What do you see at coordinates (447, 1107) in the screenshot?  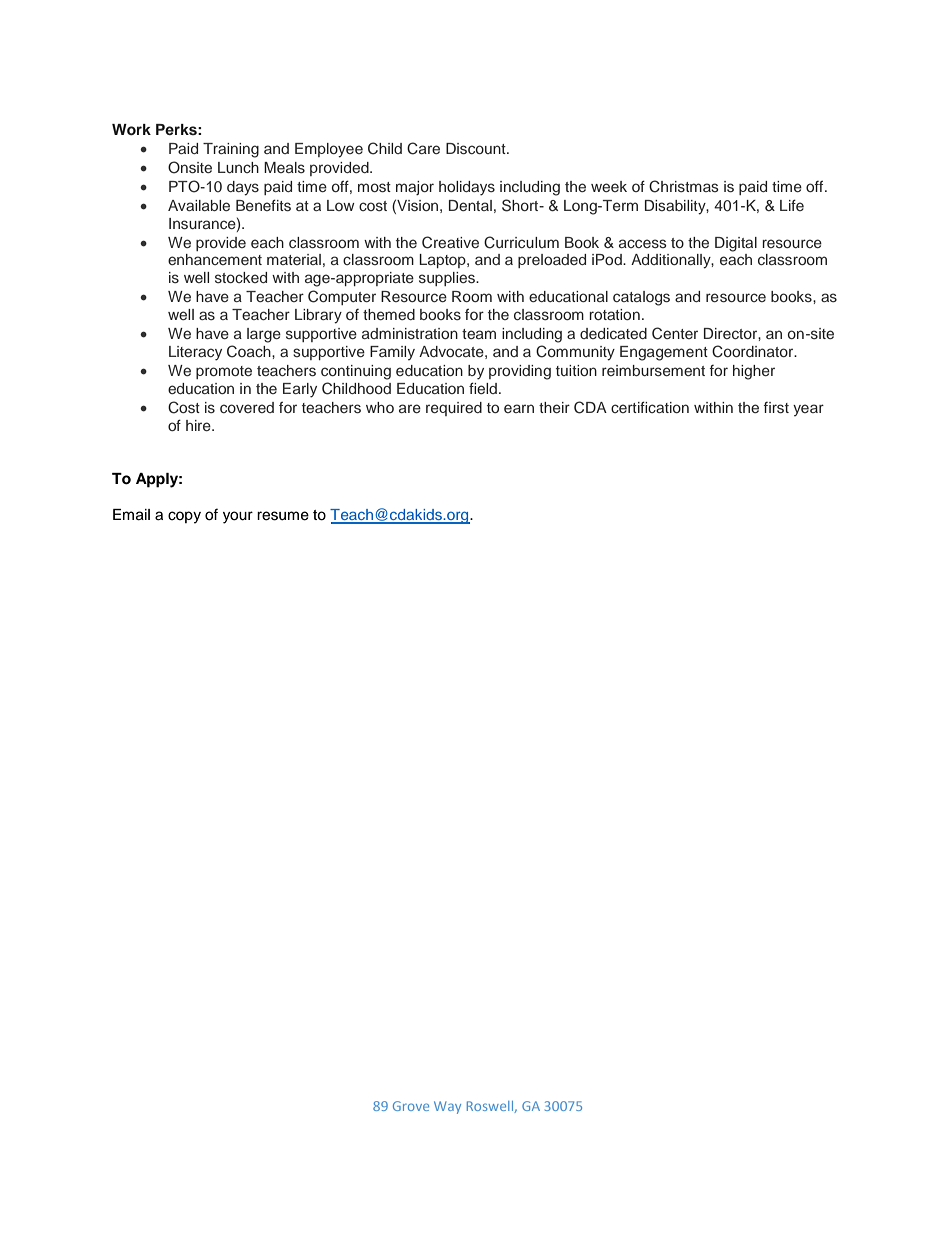 I see `Way` at bounding box center [447, 1107].
